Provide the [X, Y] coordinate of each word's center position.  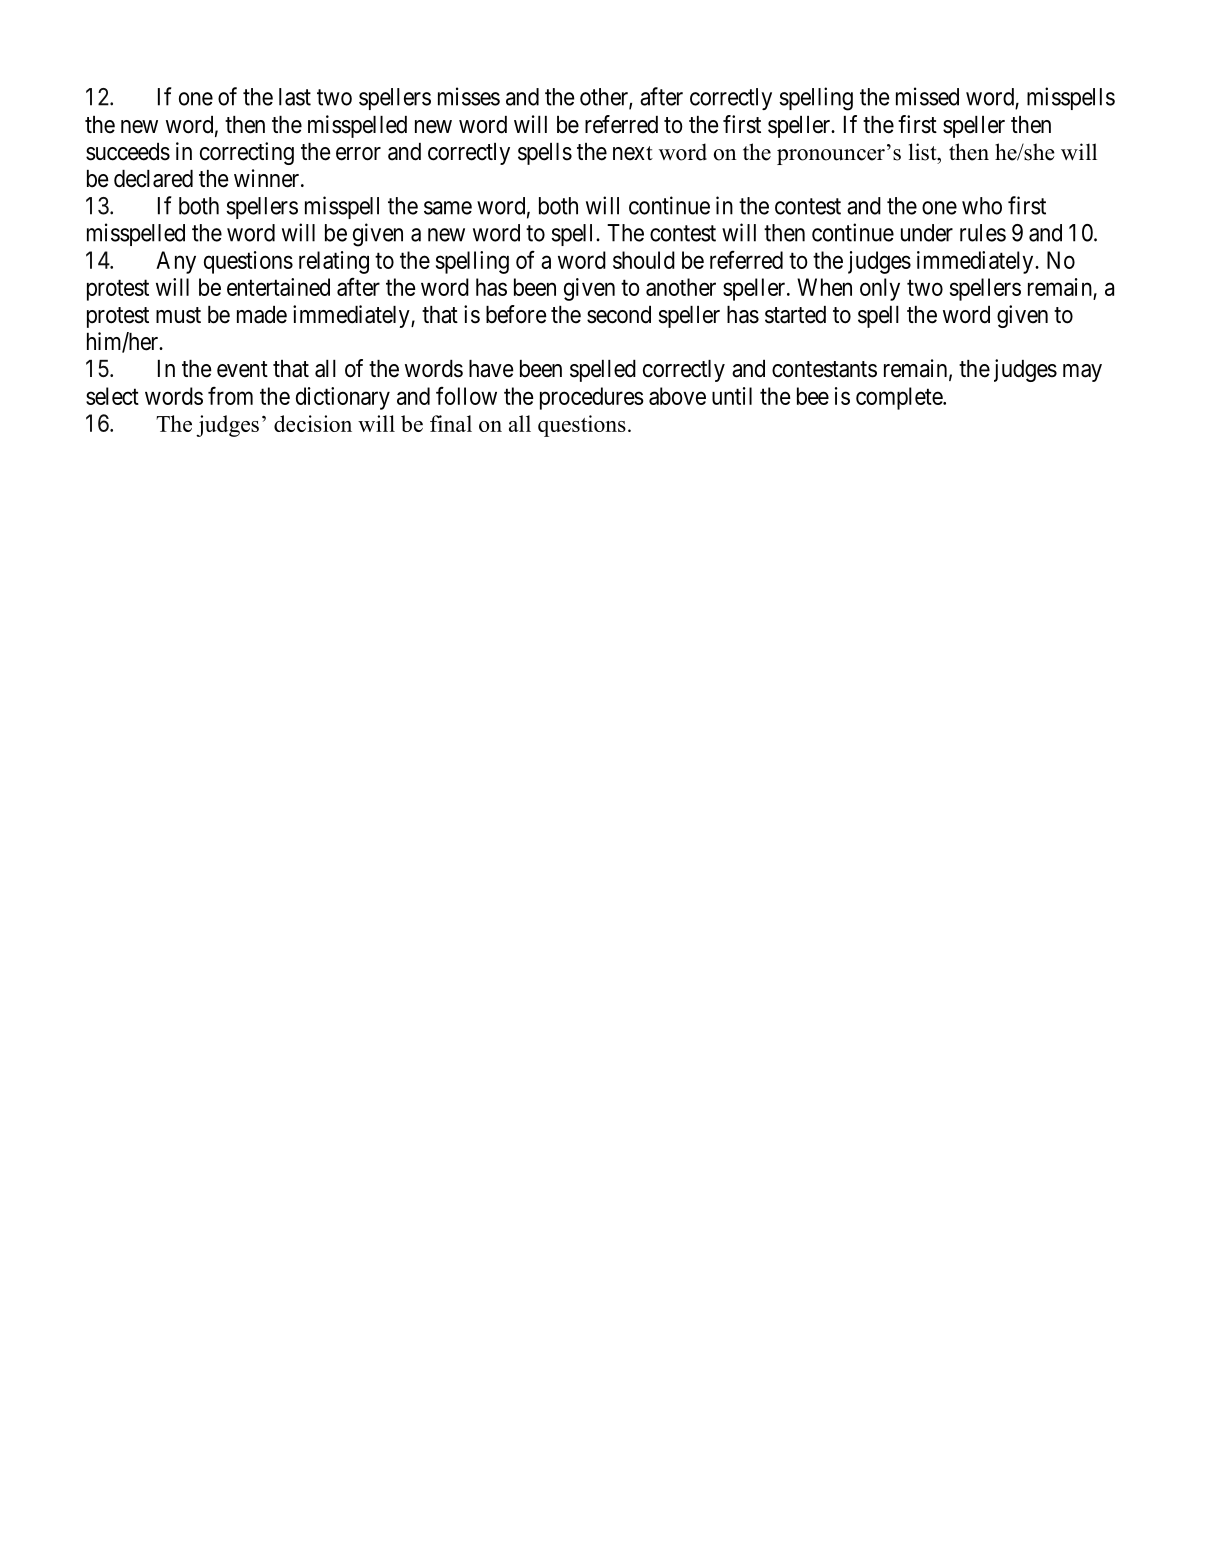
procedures [592, 398]
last [295, 97]
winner [268, 178]
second [619, 315]
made [262, 315]
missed [927, 96]
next [633, 153]
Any [176, 262]
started [795, 315]
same [448, 208]
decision [313, 423]
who [982, 206]
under [927, 233]
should [644, 260]
